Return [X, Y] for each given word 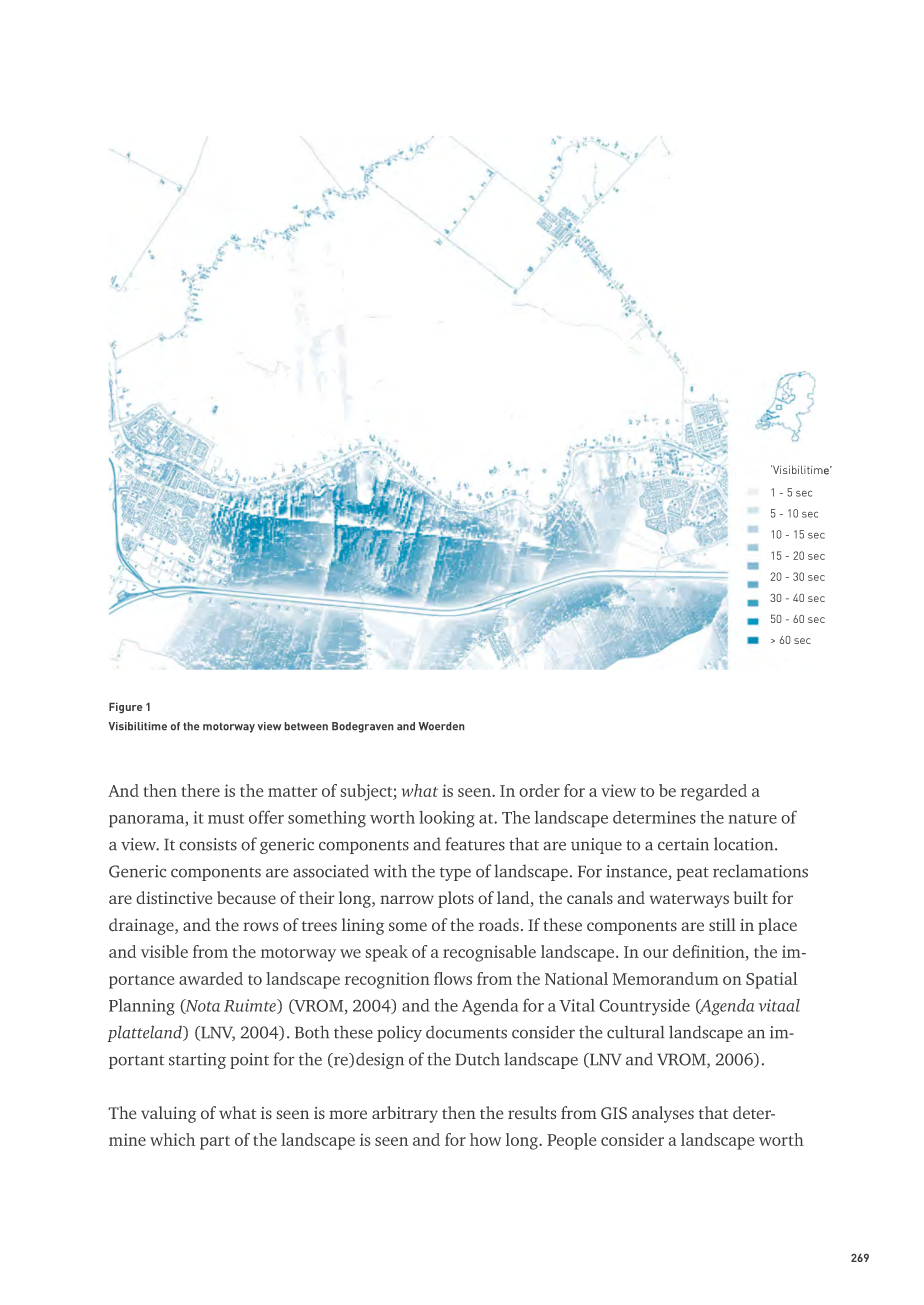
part [215, 1143]
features [475, 844]
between [306, 726]
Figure [126, 708]
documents [466, 1032]
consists [208, 844]
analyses [663, 1114]
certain [683, 844]
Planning [142, 1007]
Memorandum [666, 978]
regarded [714, 792]
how [486, 1139]
